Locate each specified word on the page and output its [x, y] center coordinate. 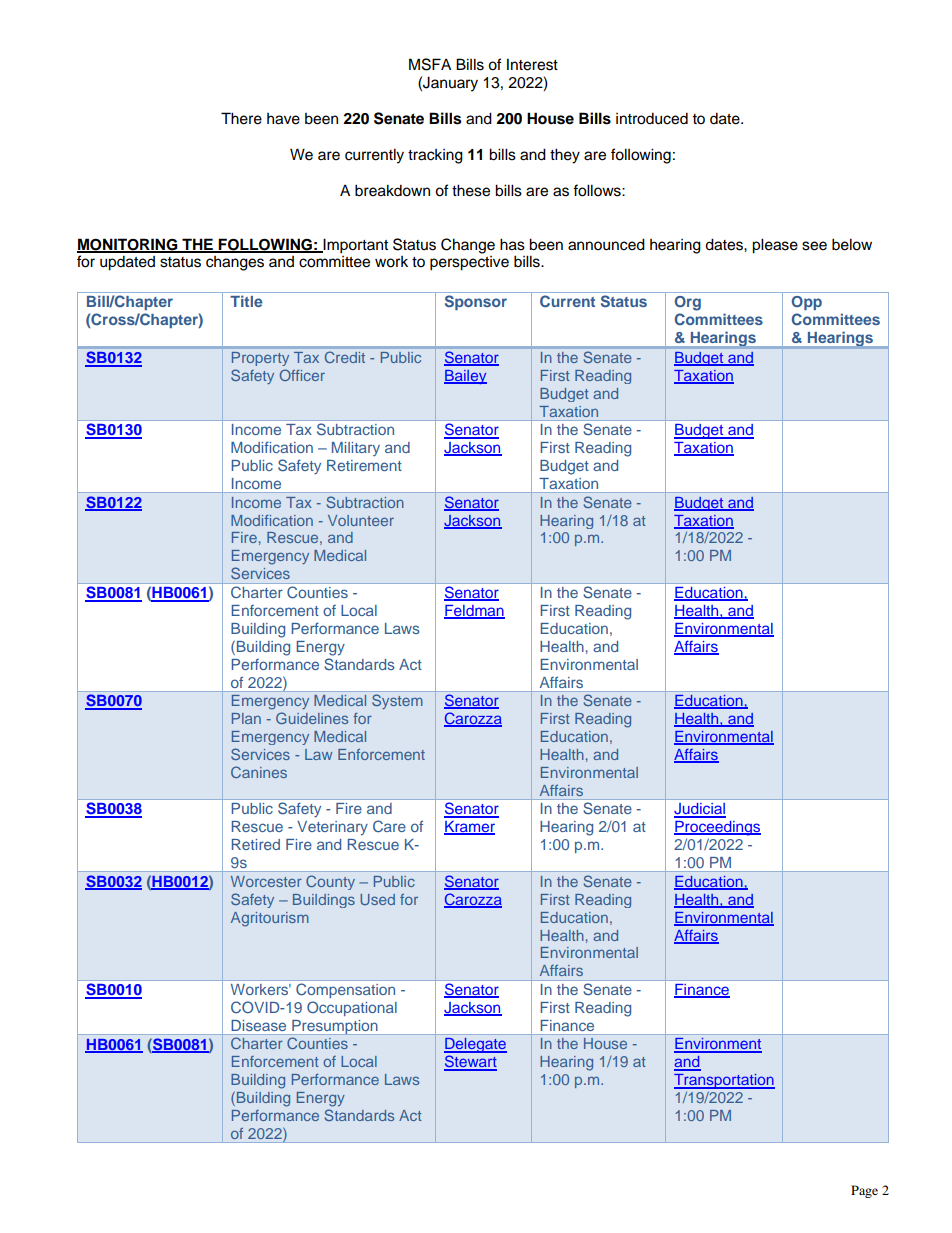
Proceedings [717, 828]
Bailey [465, 377]
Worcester [266, 881]
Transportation [724, 1081]
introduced [652, 118]
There [241, 118]
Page [864, 1191]
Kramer [469, 828]
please [775, 246]
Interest [532, 64]
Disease [258, 1025]
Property [260, 359]
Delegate [475, 1045]
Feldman [474, 612]
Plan [246, 718]
